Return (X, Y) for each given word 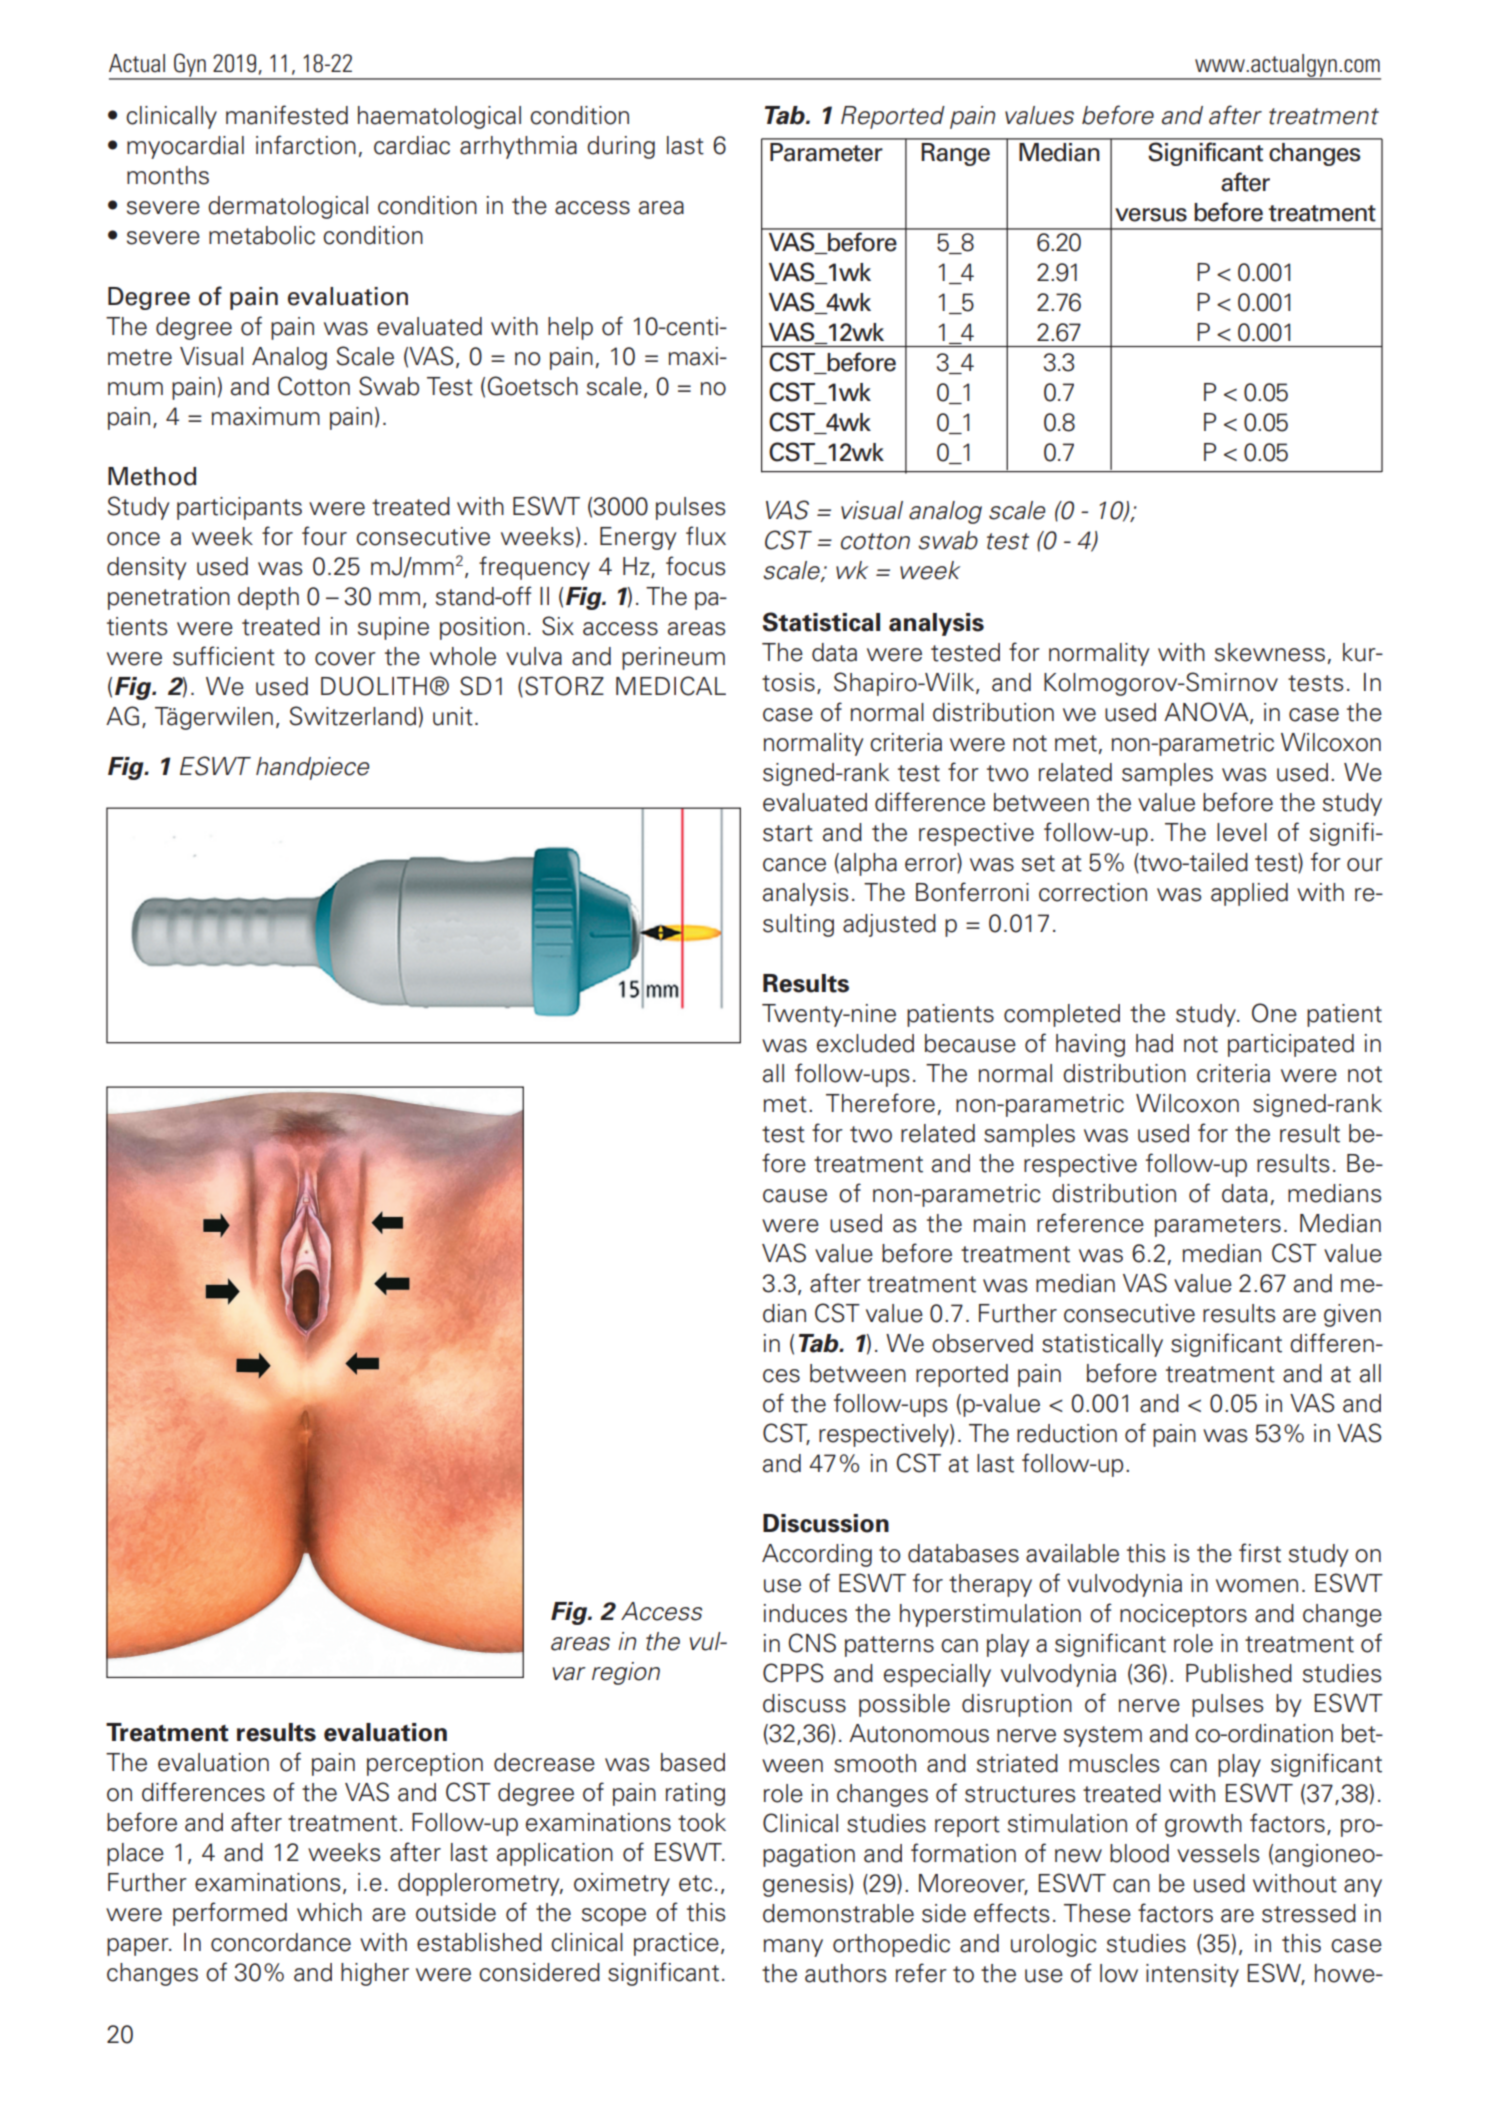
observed (982, 1343)
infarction (306, 145)
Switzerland (353, 716)
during (621, 147)
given (1352, 1315)
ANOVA (1207, 713)
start (788, 833)
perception (425, 1764)
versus (1151, 215)
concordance (281, 1942)
